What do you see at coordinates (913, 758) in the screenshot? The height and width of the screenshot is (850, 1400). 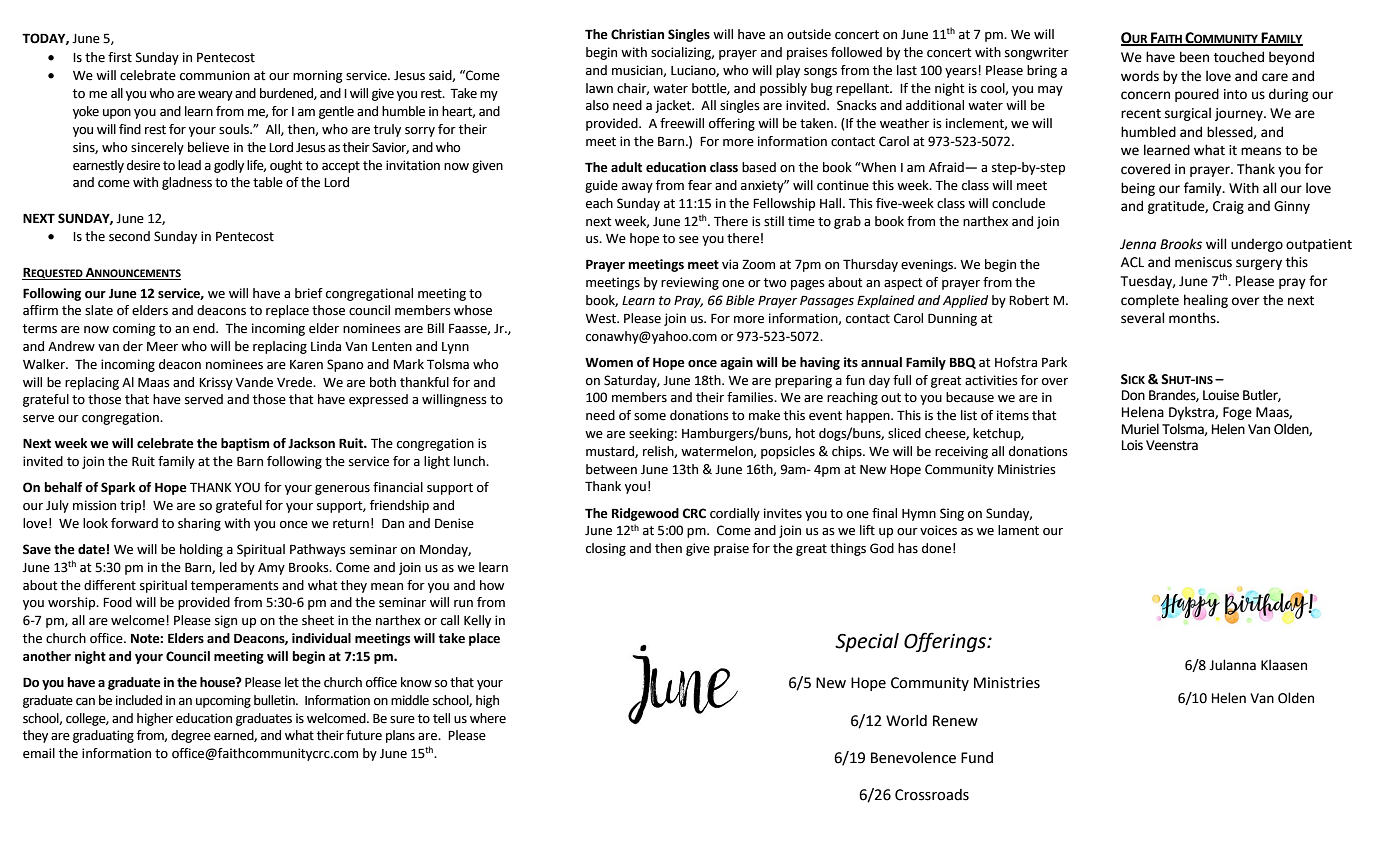 I see `Benevolence` at bounding box center [913, 758].
